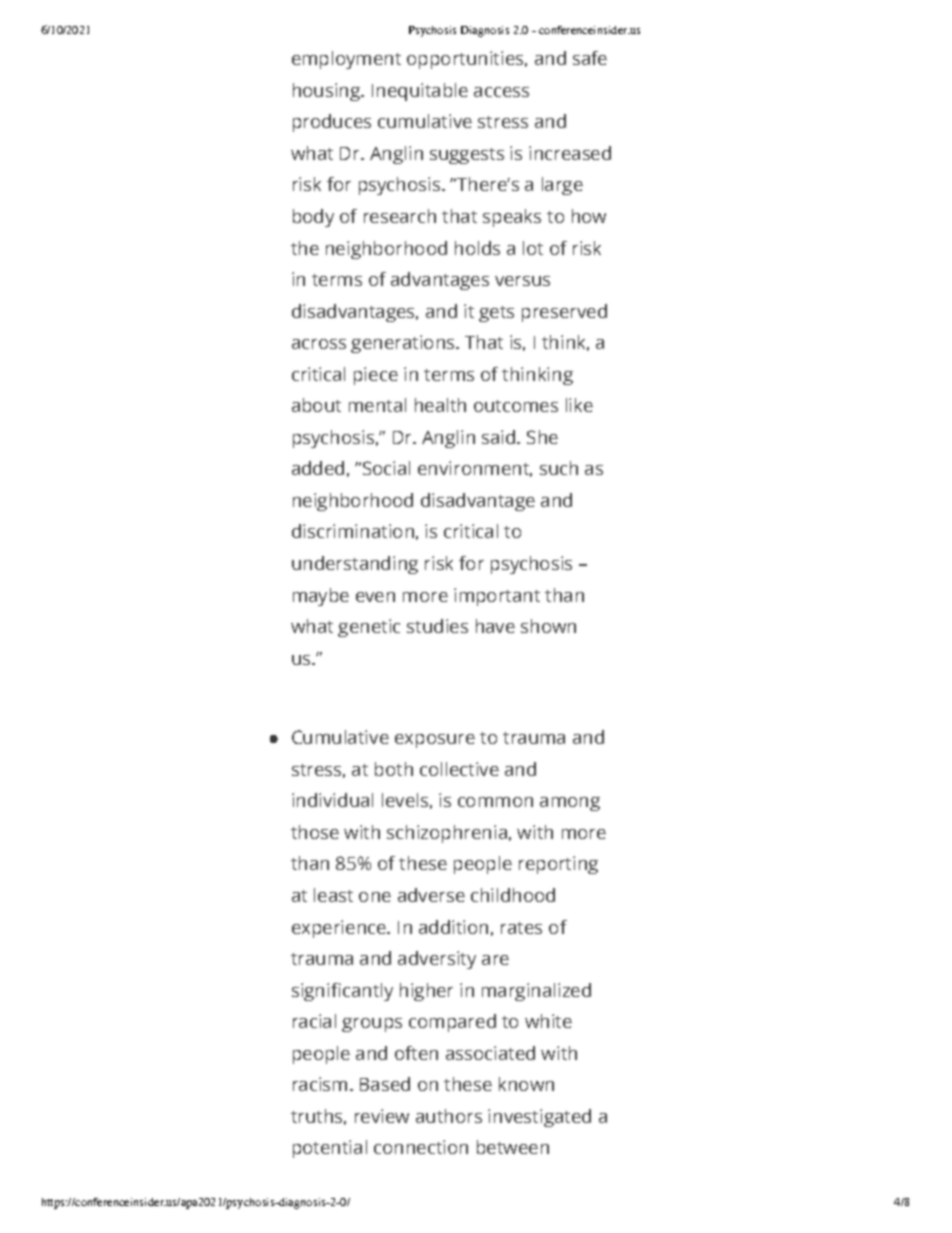 The image size is (952, 1233). I want to click on shown, so click(548, 626).
